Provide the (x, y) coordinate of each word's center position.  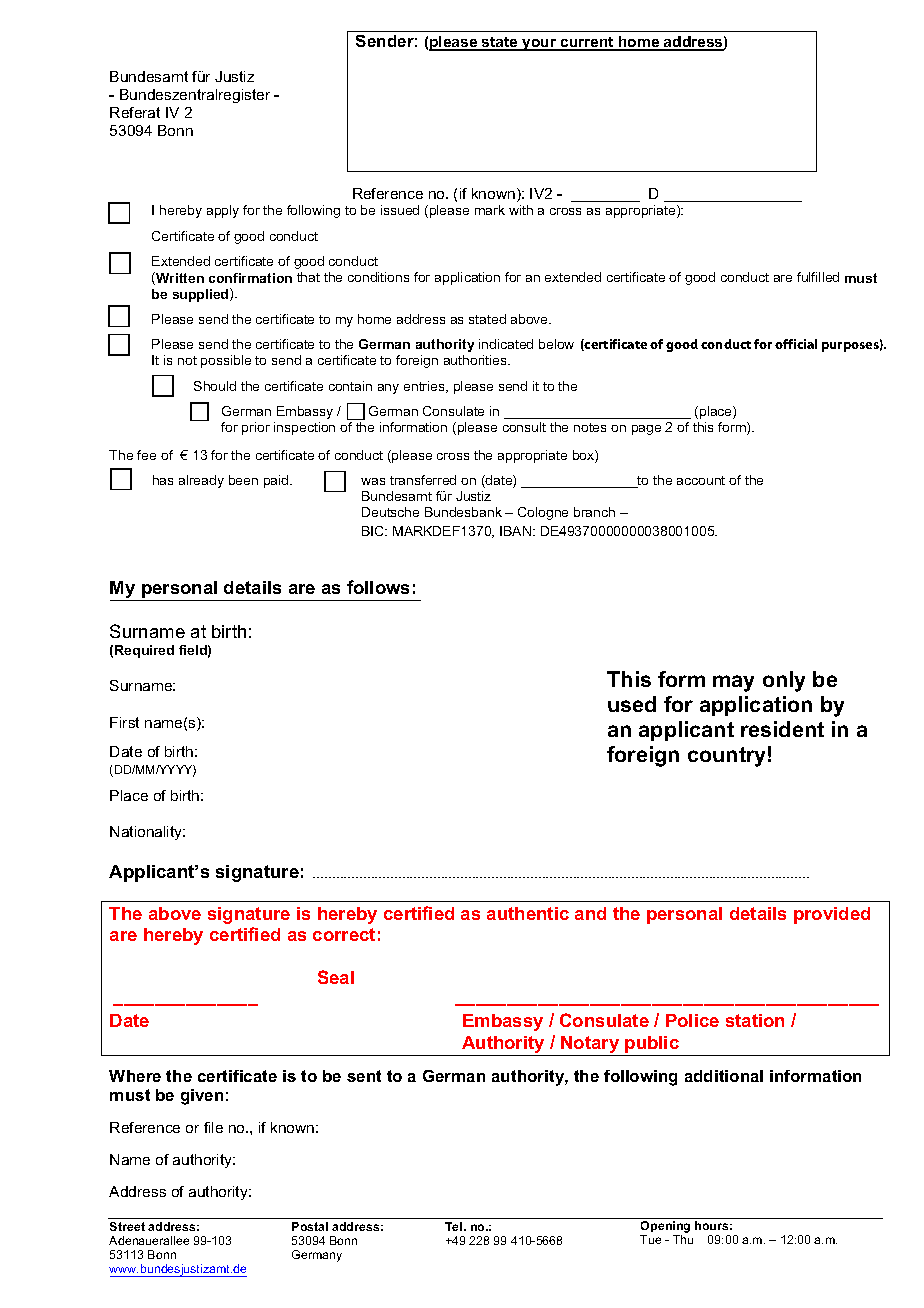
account (701, 480)
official (796, 344)
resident (782, 729)
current (587, 43)
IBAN (517, 531)
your (539, 45)
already (201, 481)
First (124, 722)
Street (127, 1226)
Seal (336, 977)
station (755, 1020)
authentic (528, 913)
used (632, 704)
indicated (506, 344)
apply (223, 211)
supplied (202, 295)
